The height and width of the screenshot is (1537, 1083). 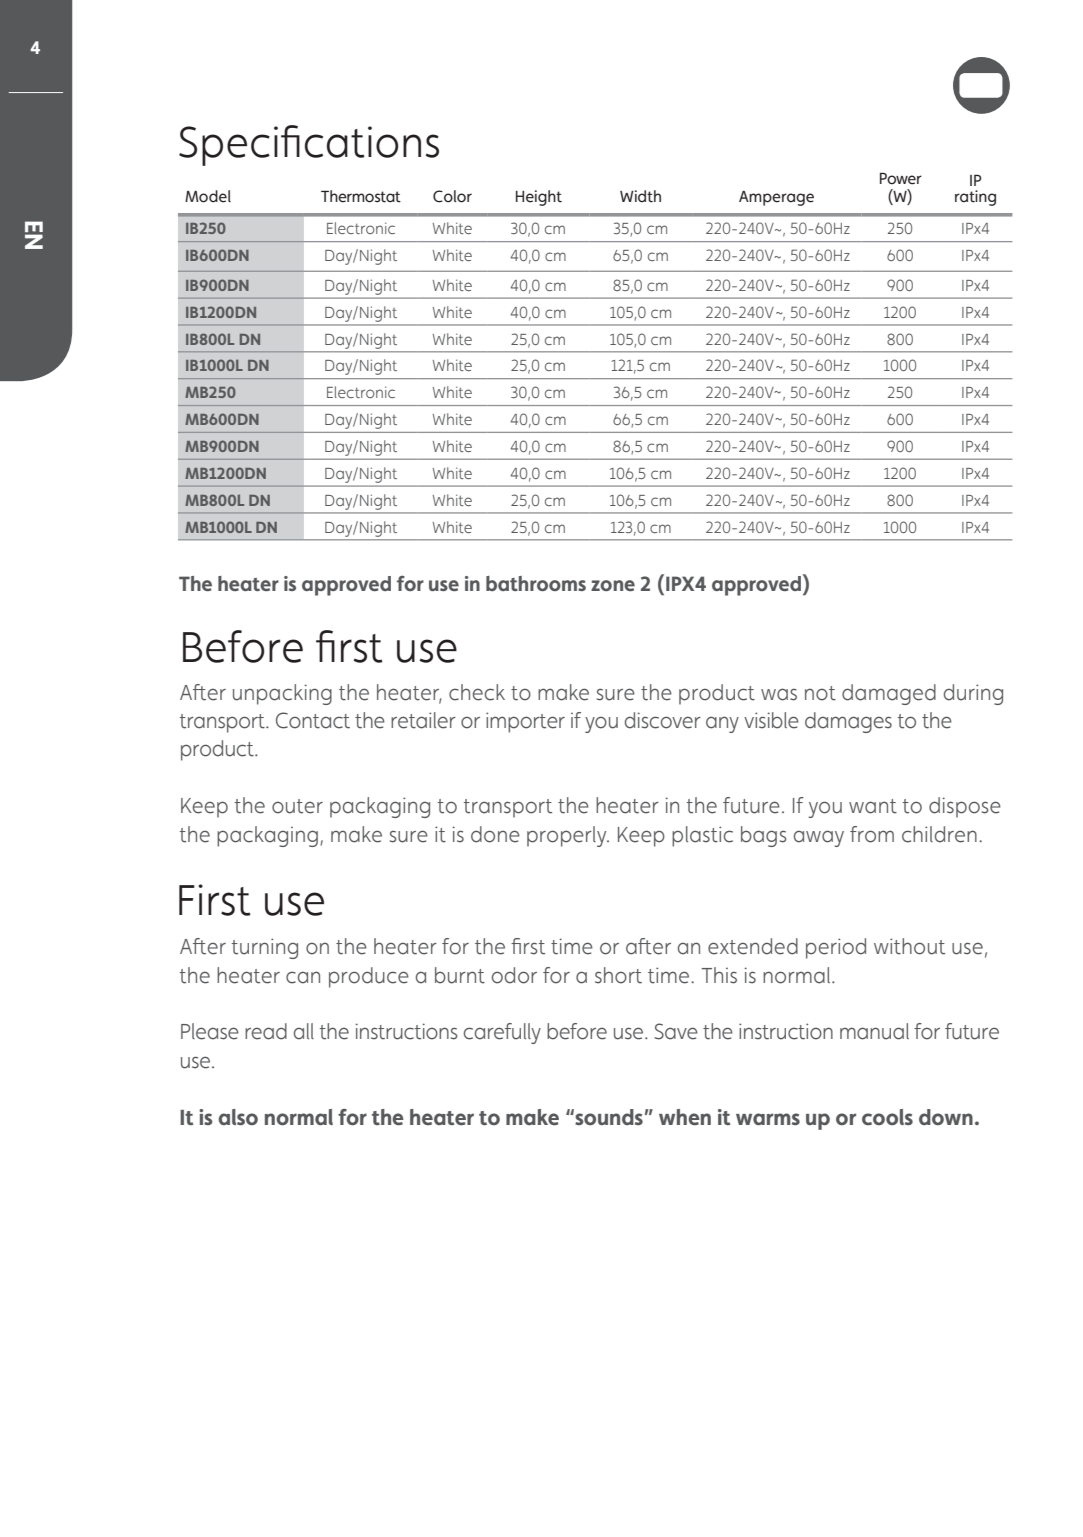 I want to click on Contact, so click(x=313, y=720).
